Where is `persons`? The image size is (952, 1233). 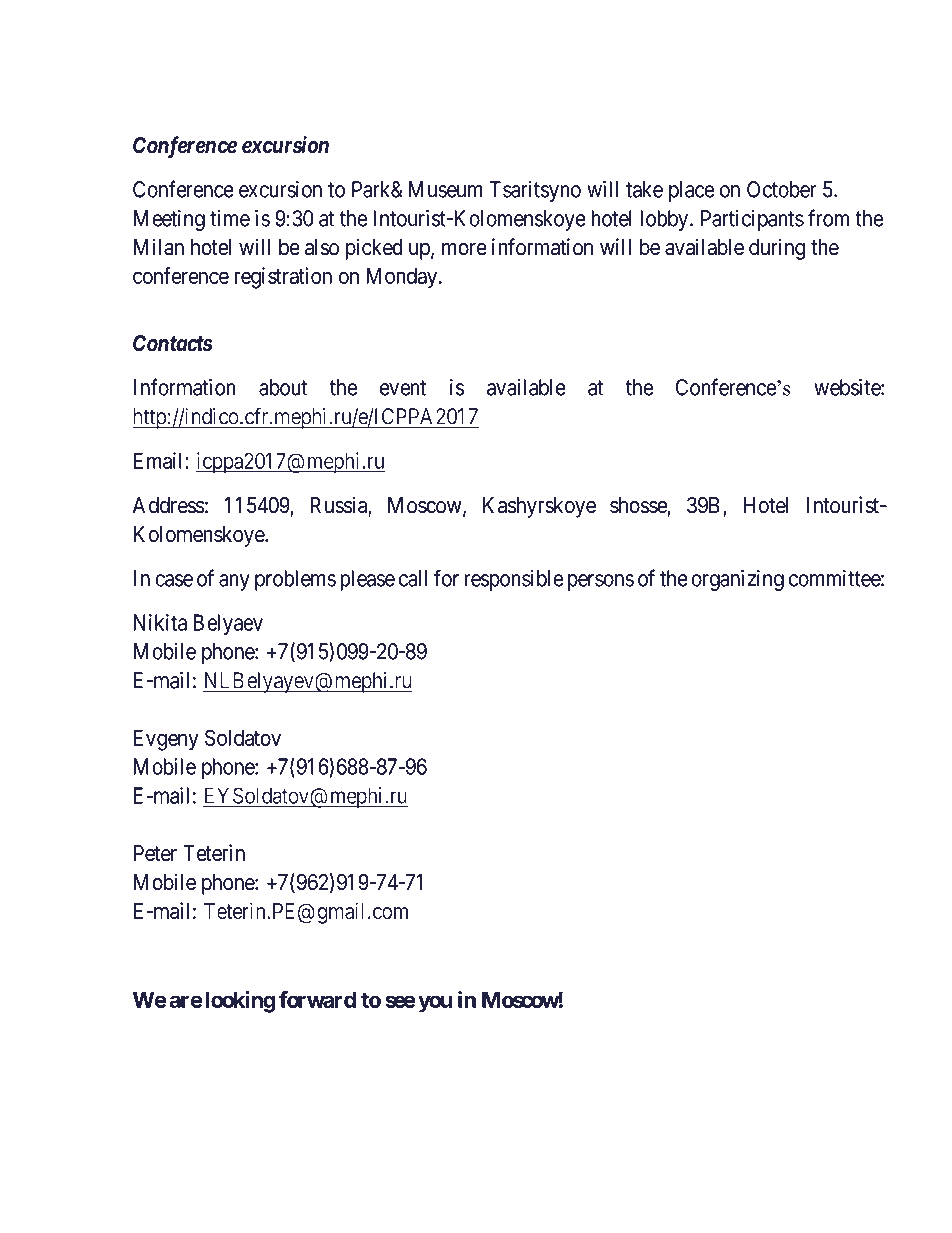 persons is located at coordinates (601, 582).
